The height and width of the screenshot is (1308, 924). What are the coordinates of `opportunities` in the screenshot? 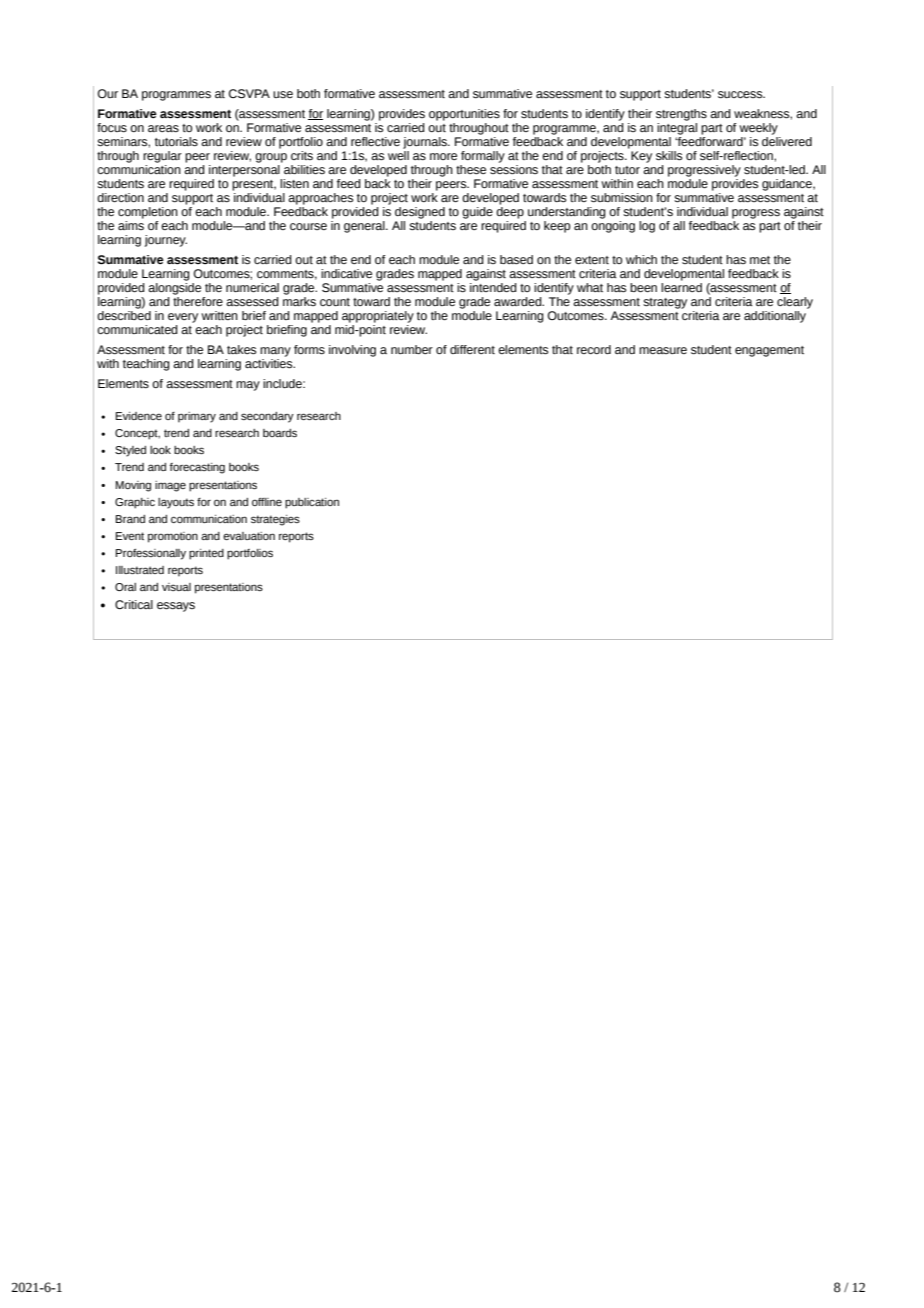 It's located at (464, 115).
